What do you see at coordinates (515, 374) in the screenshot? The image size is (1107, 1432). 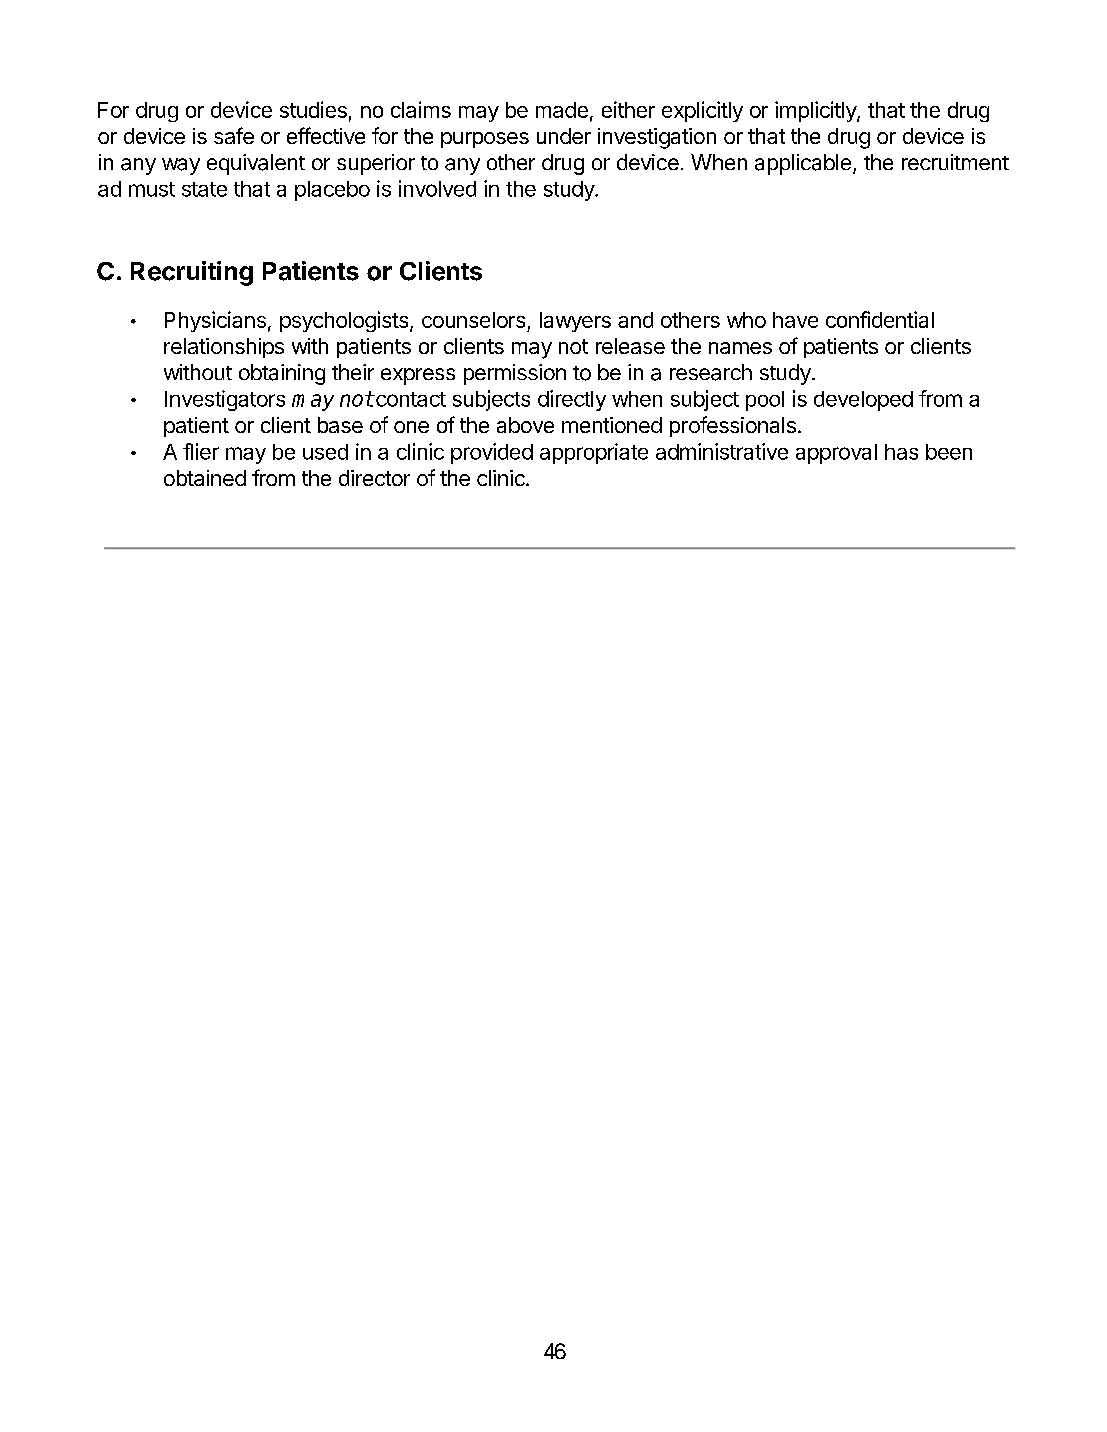 I see `permission` at bounding box center [515, 374].
